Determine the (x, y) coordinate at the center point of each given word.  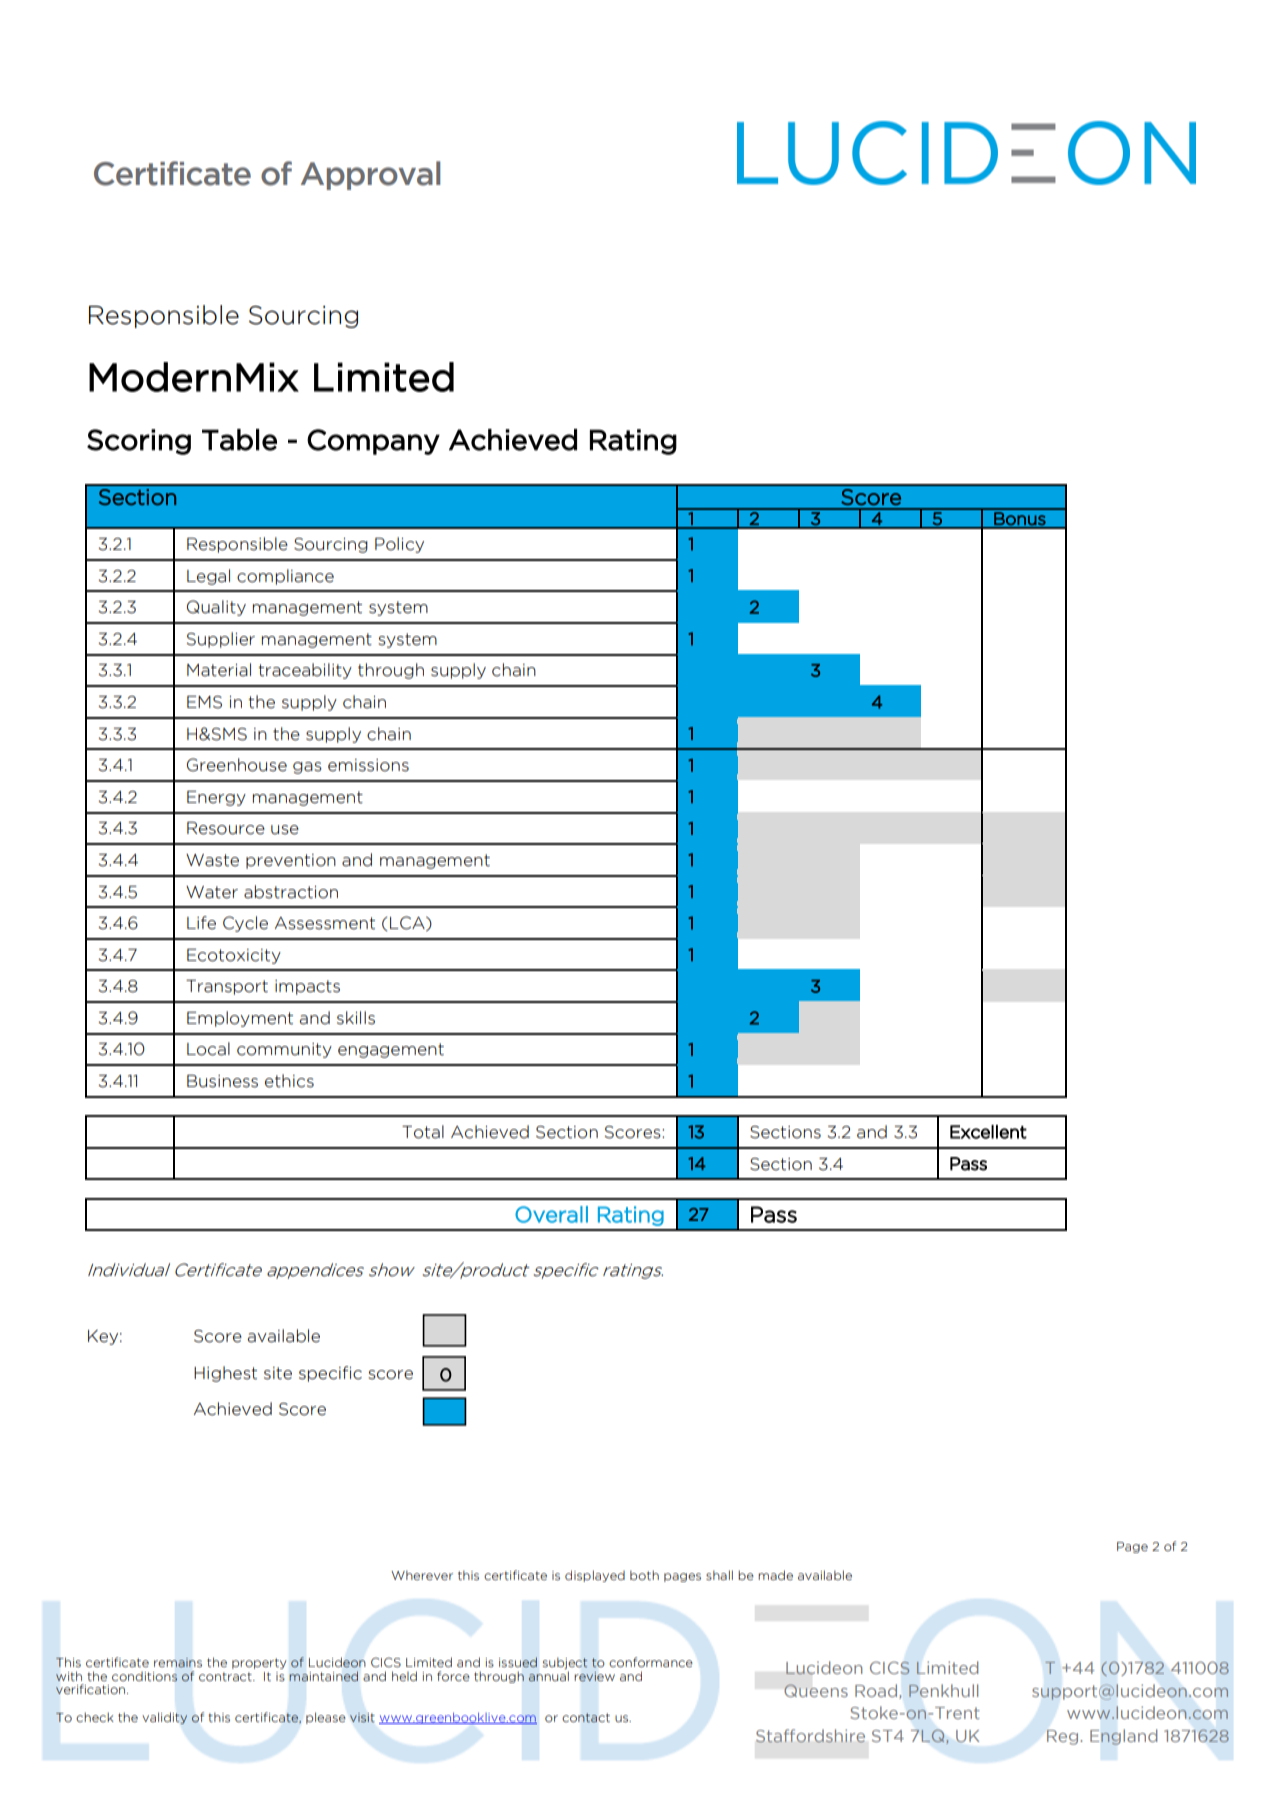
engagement (391, 1050)
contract (226, 1677)
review (594, 1677)
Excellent (988, 1132)
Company (373, 442)
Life (201, 923)
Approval (370, 175)
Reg (1062, 1737)
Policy (399, 545)
